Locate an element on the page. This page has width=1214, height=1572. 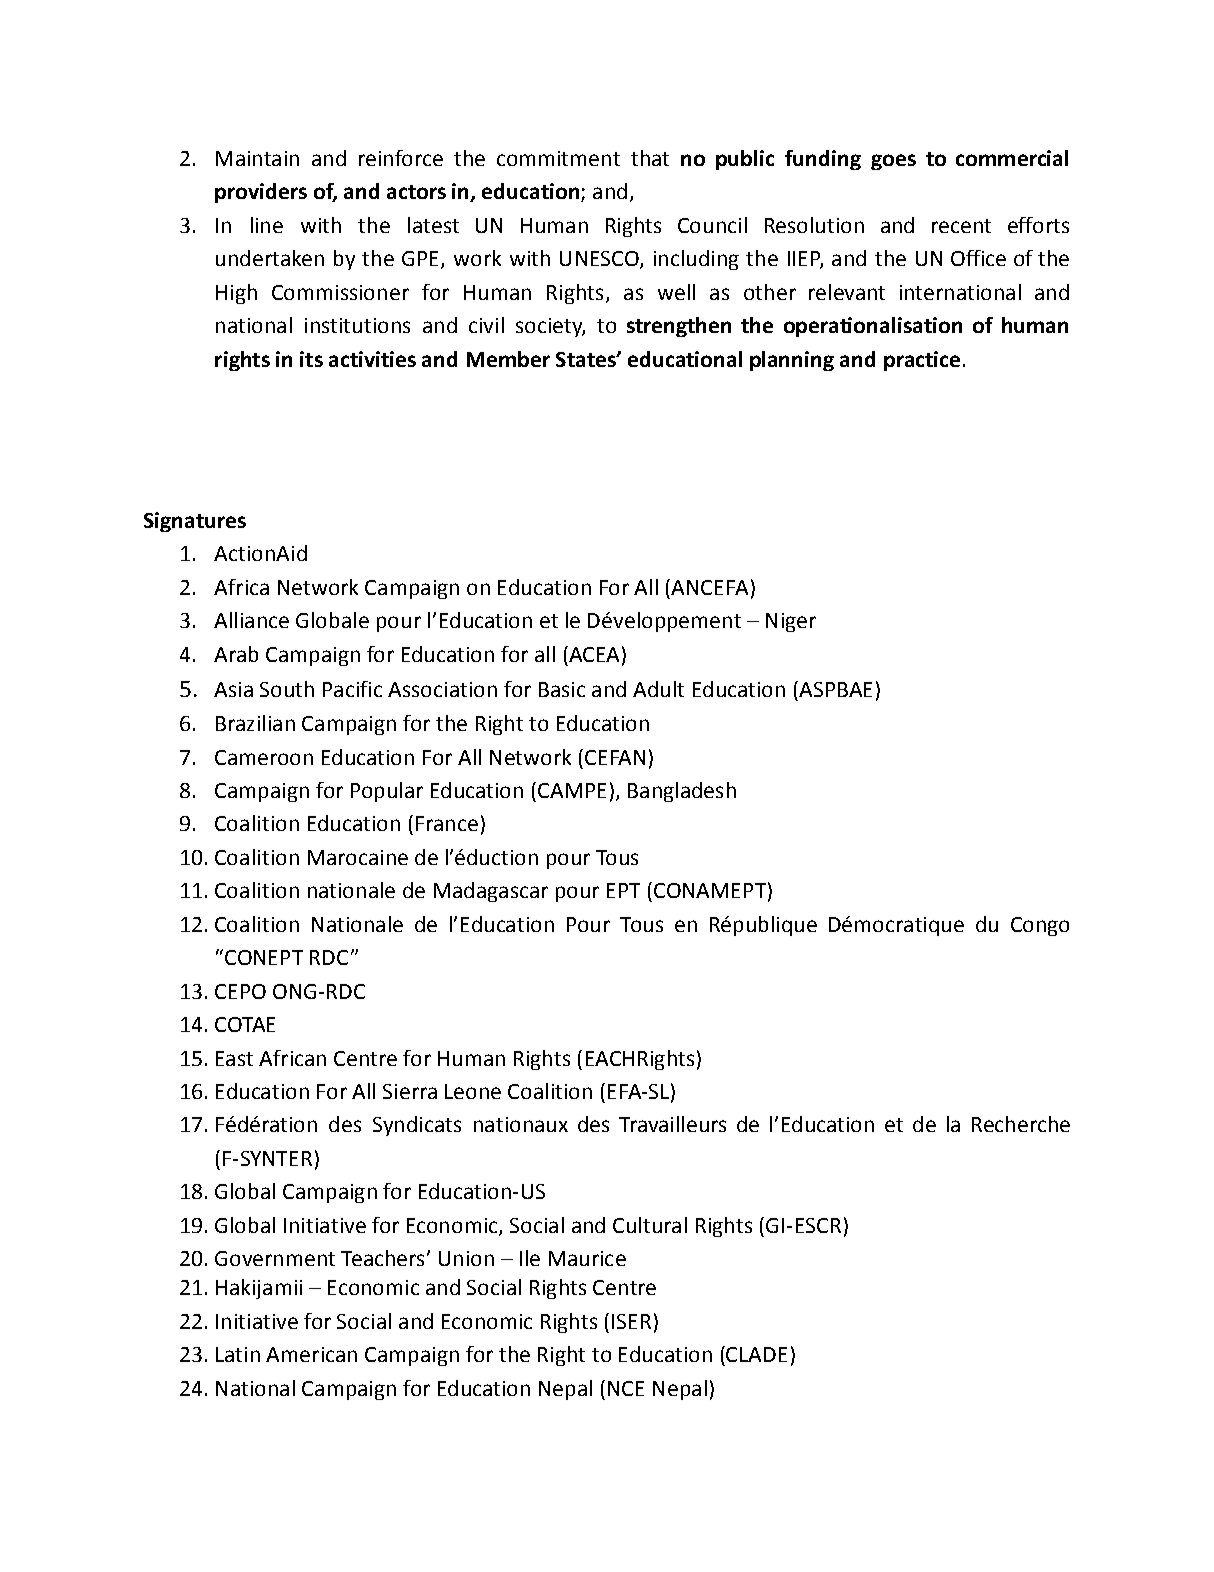
CLADE is located at coordinates (756, 1354).
